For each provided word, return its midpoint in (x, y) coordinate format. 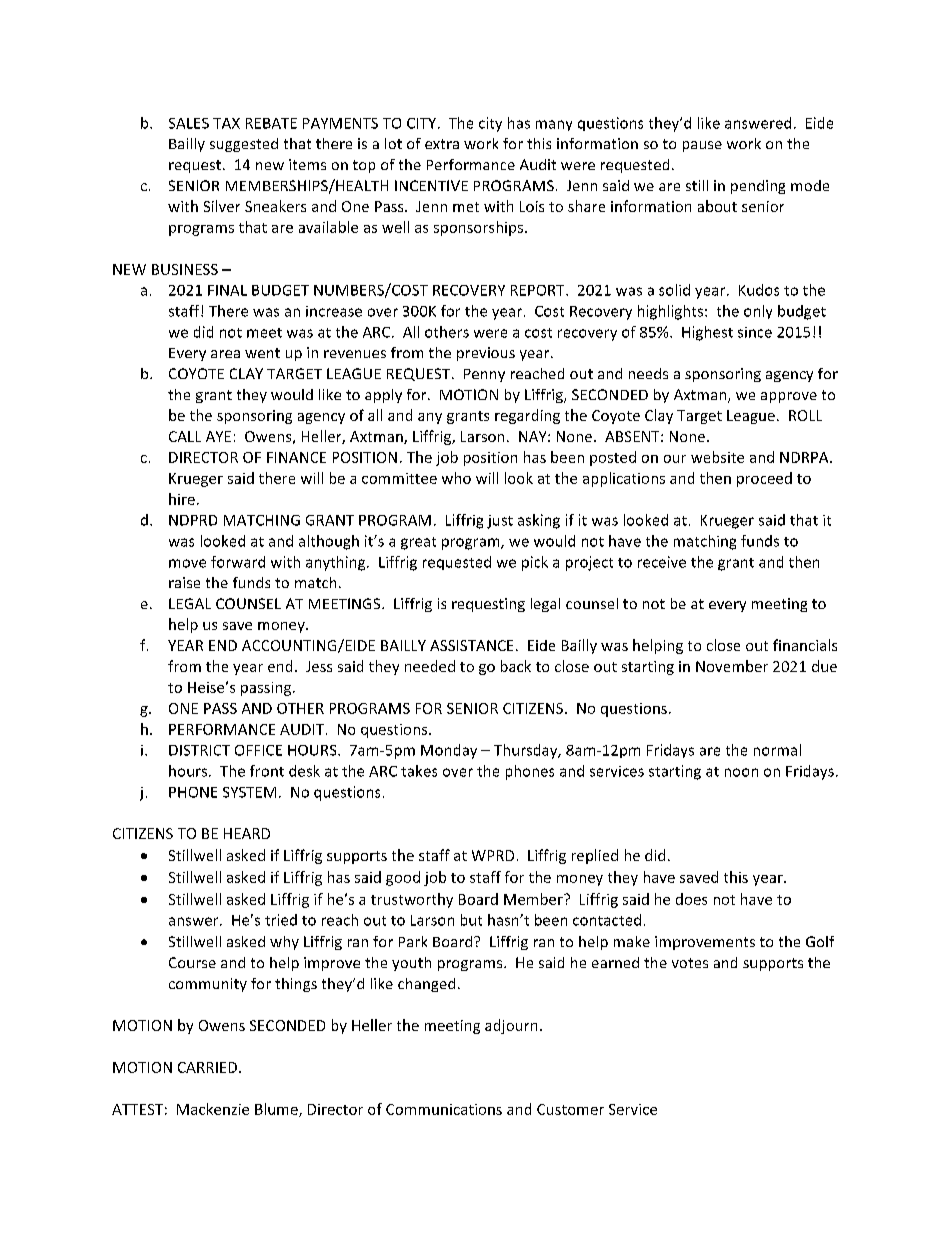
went (262, 353)
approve (789, 397)
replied (595, 856)
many (554, 125)
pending (758, 187)
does (691, 899)
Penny (484, 375)
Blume (277, 1110)
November (732, 666)
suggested (244, 145)
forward (238, 562)
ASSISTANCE (471, 645)
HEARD (247, 833)
